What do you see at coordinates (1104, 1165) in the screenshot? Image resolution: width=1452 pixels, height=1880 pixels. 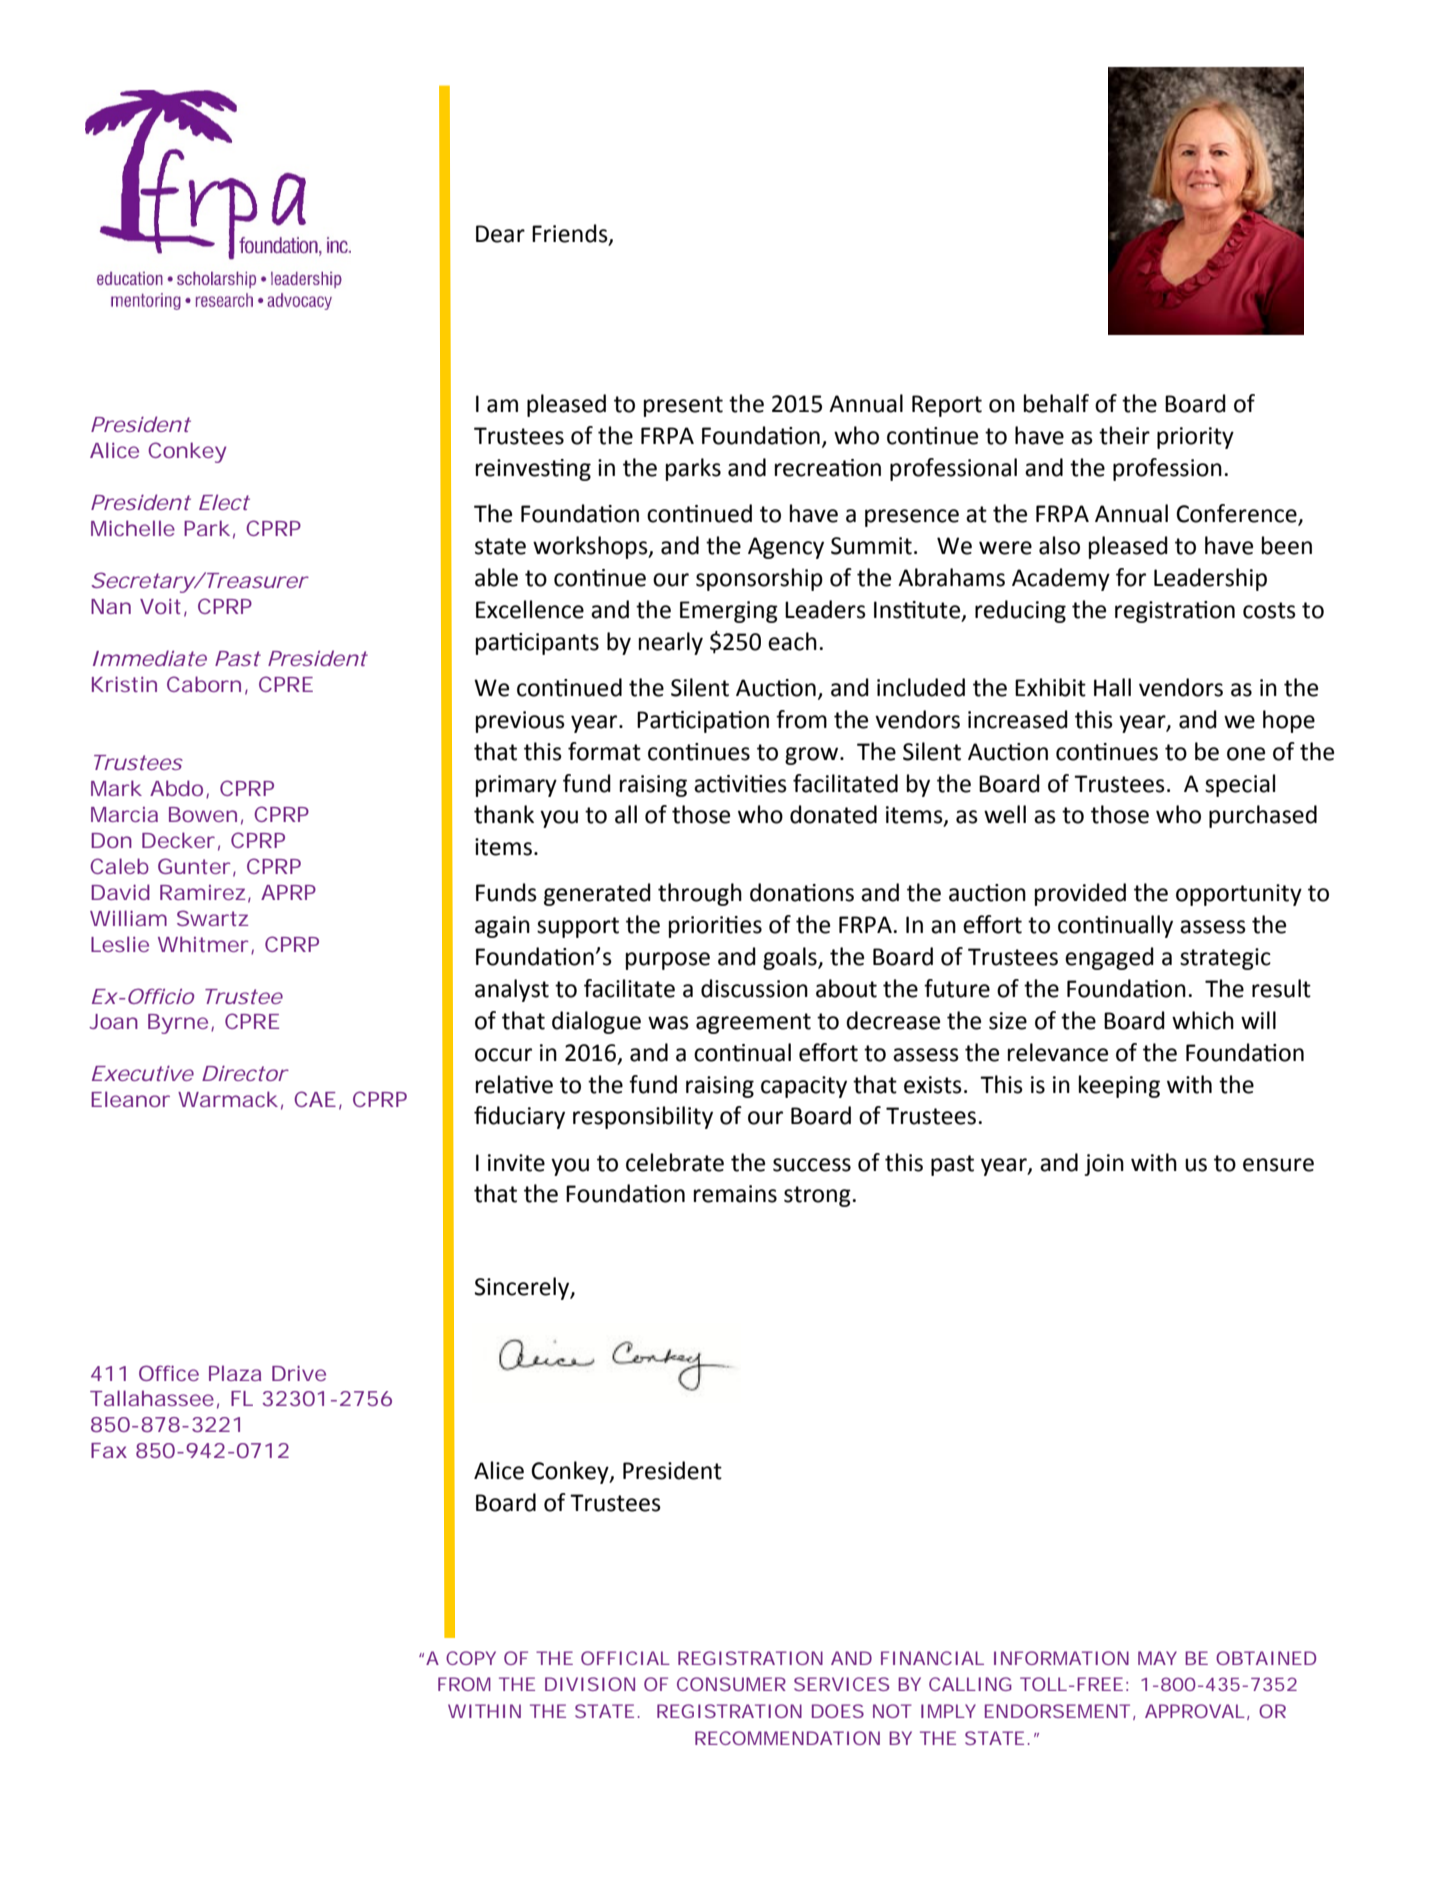 I see `join` at bounding box center [1104, 1165].
